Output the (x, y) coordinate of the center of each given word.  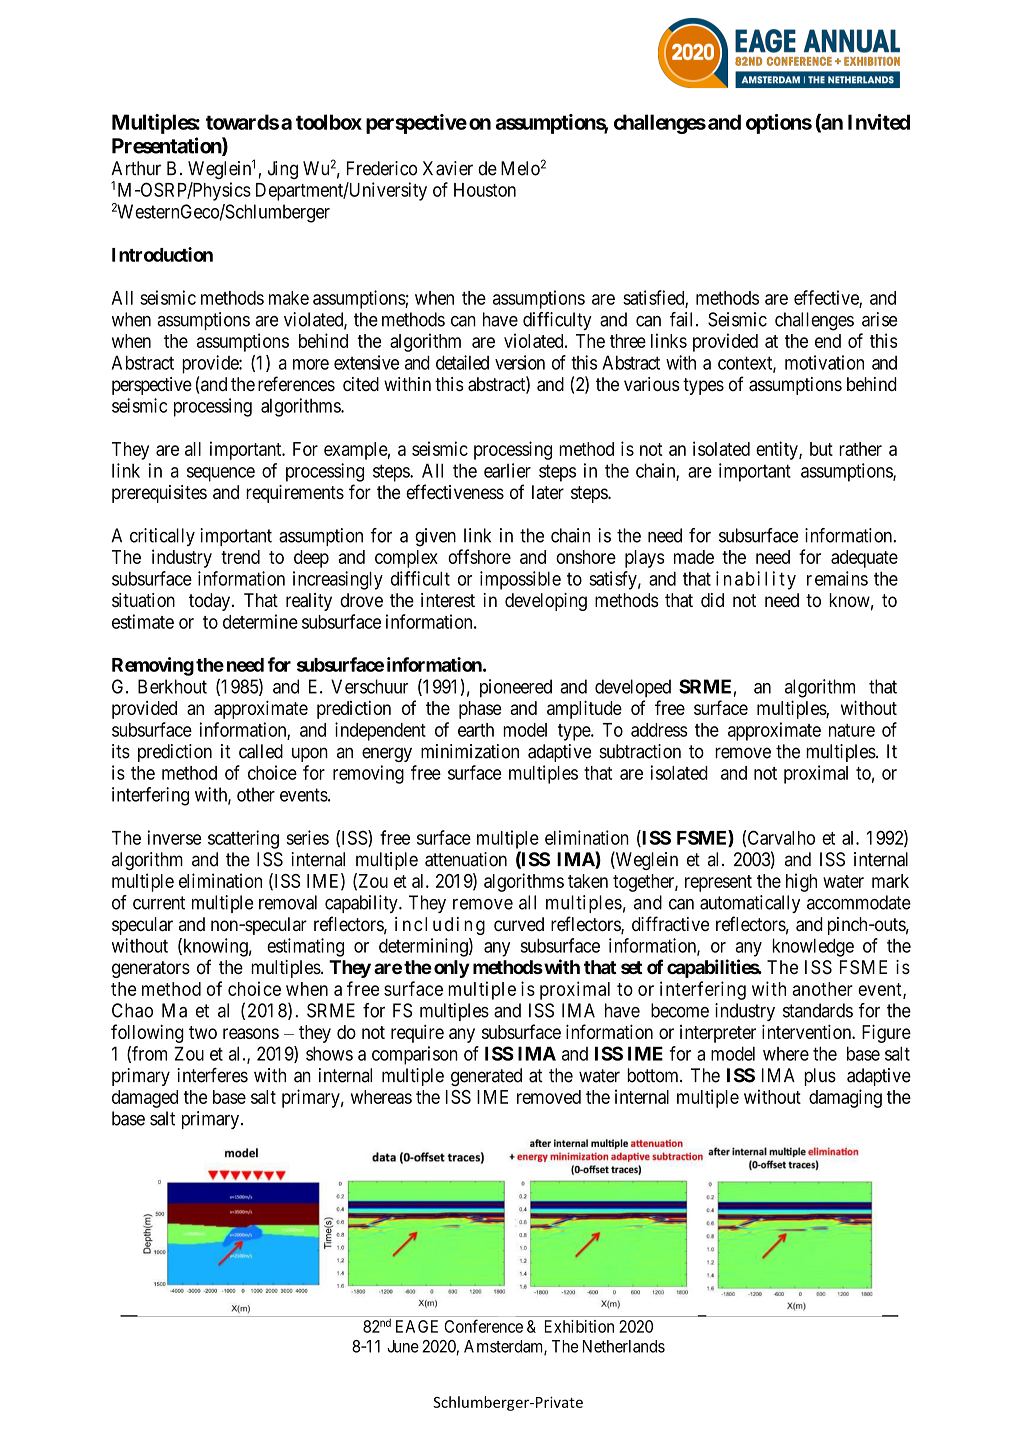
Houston (485, 190)
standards (818, 1010)
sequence (221, 474)
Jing (283, 170)
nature (852, 730)
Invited (879, 122)
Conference (483, 1326)
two (203, 1032)
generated (486, 1077)
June (403, 1346)
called (261, 751)
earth (476, 730)
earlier (507, 470)
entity (778, 450)
